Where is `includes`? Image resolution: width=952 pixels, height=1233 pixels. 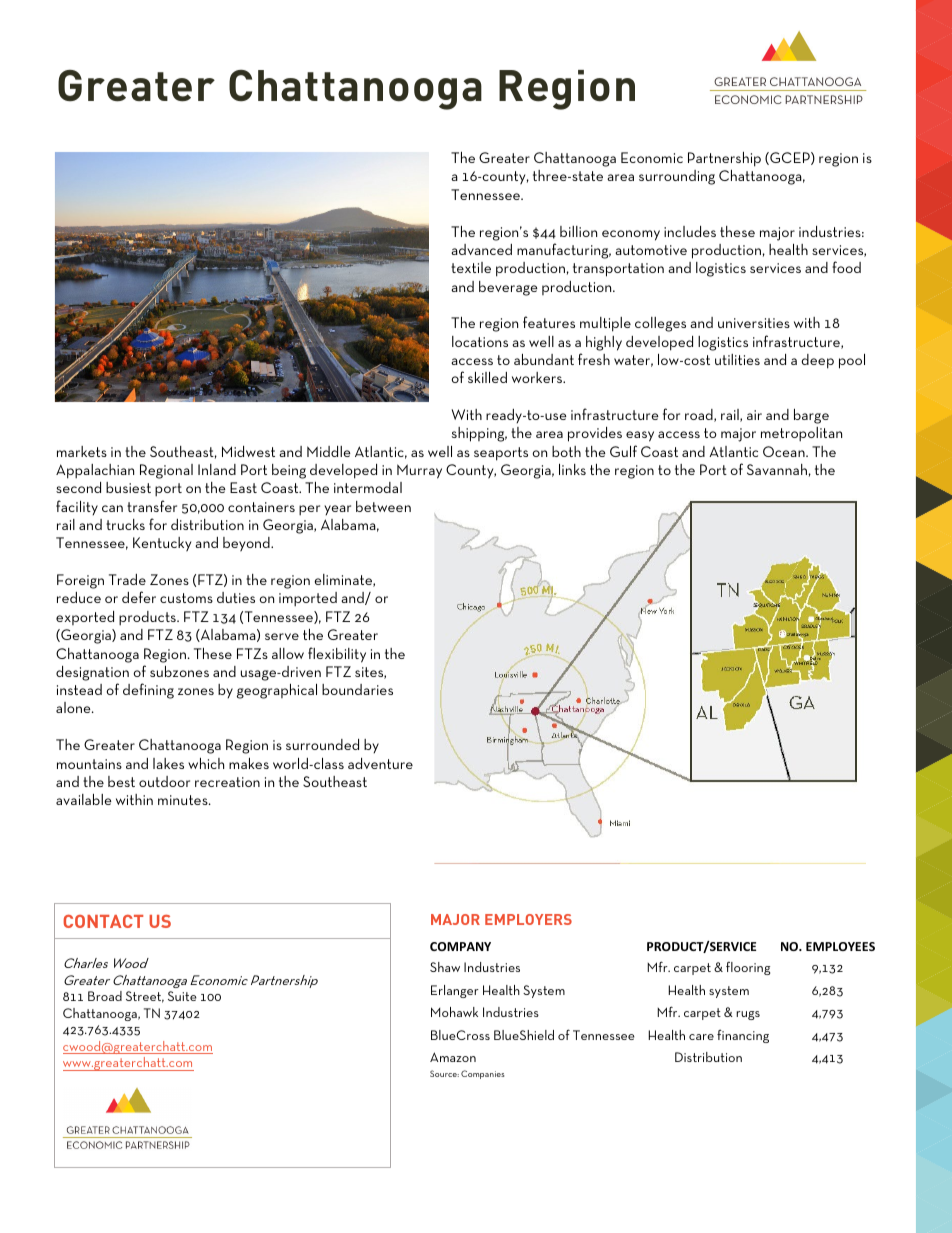
includes is located at coordinates (690, 231).
